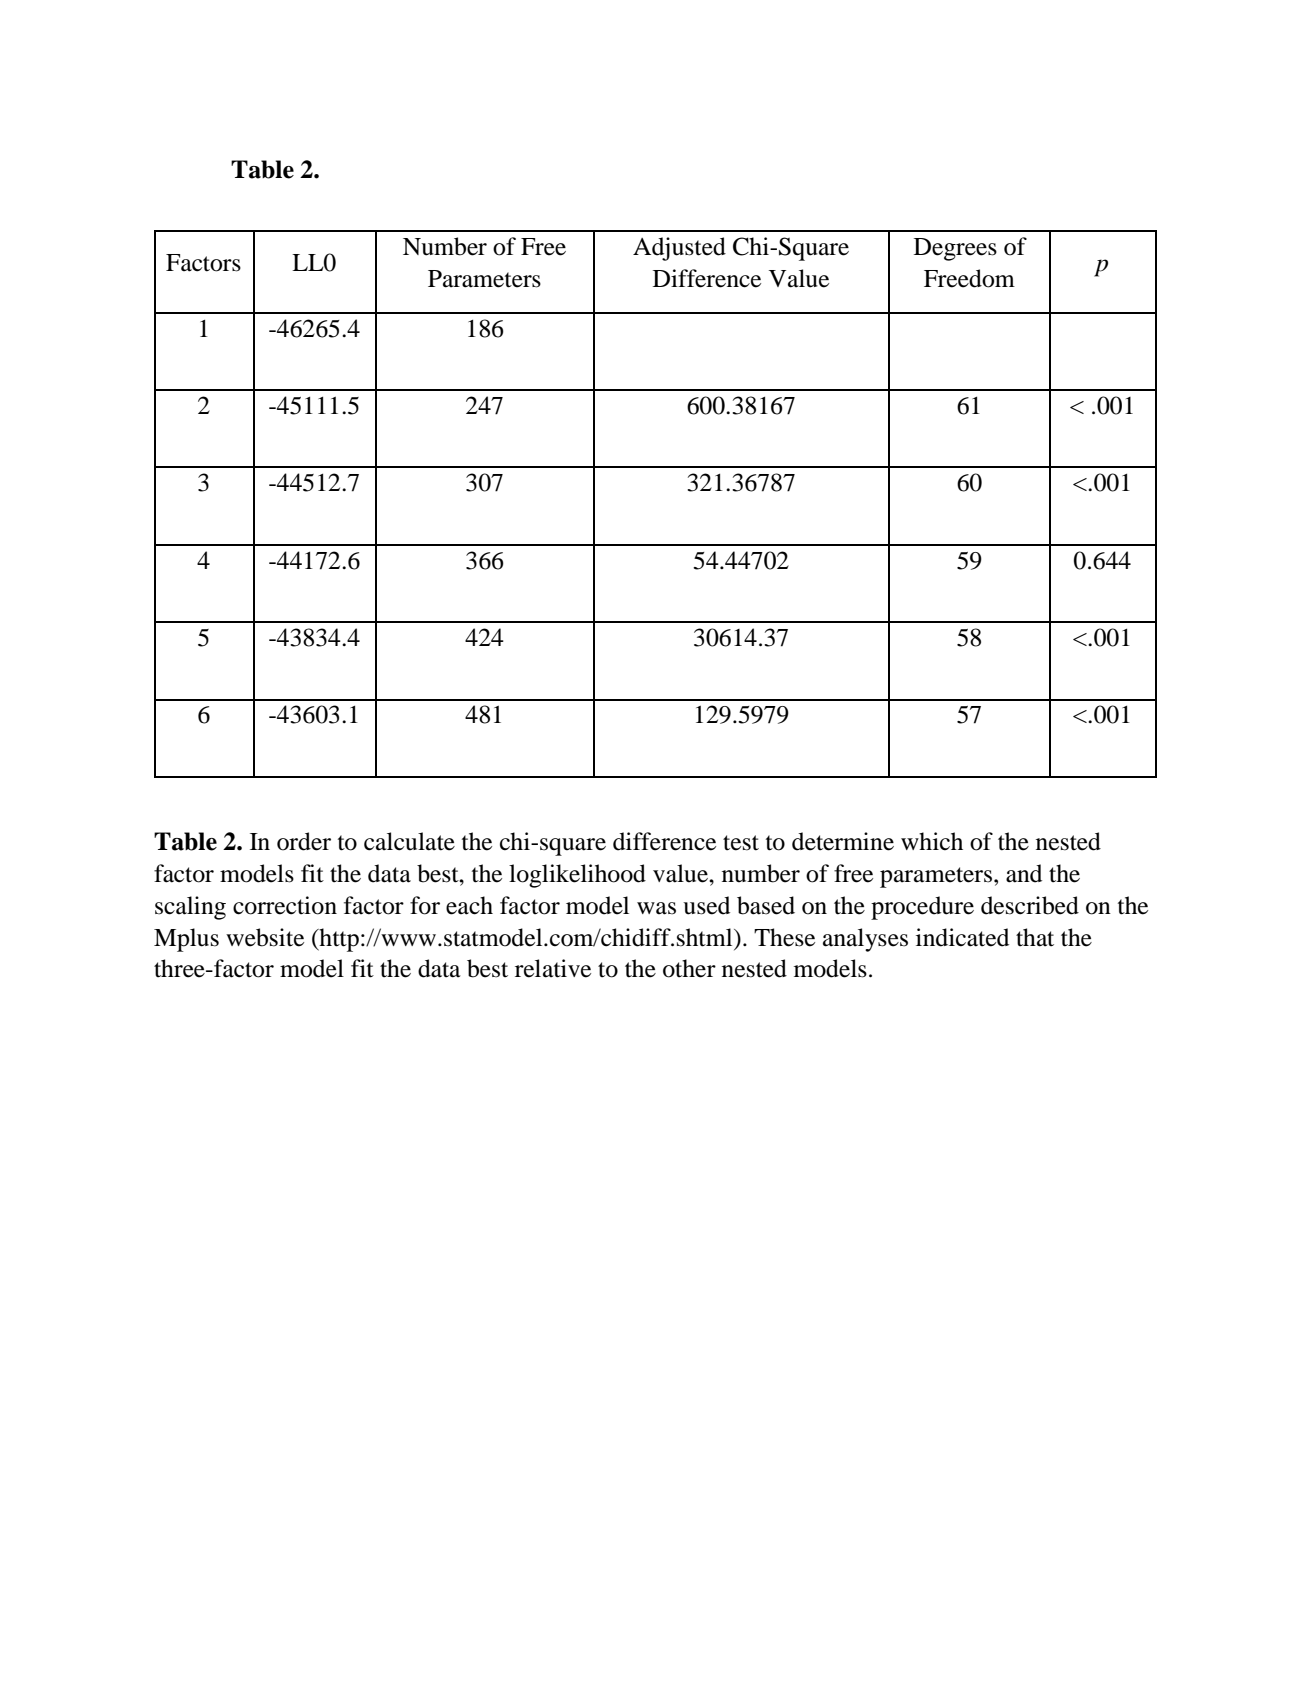 This document has height=1696, width=1310. What do you see at coordinates (962, 937) in the document?
I see `indicated` at bounding box center [962, 937].
